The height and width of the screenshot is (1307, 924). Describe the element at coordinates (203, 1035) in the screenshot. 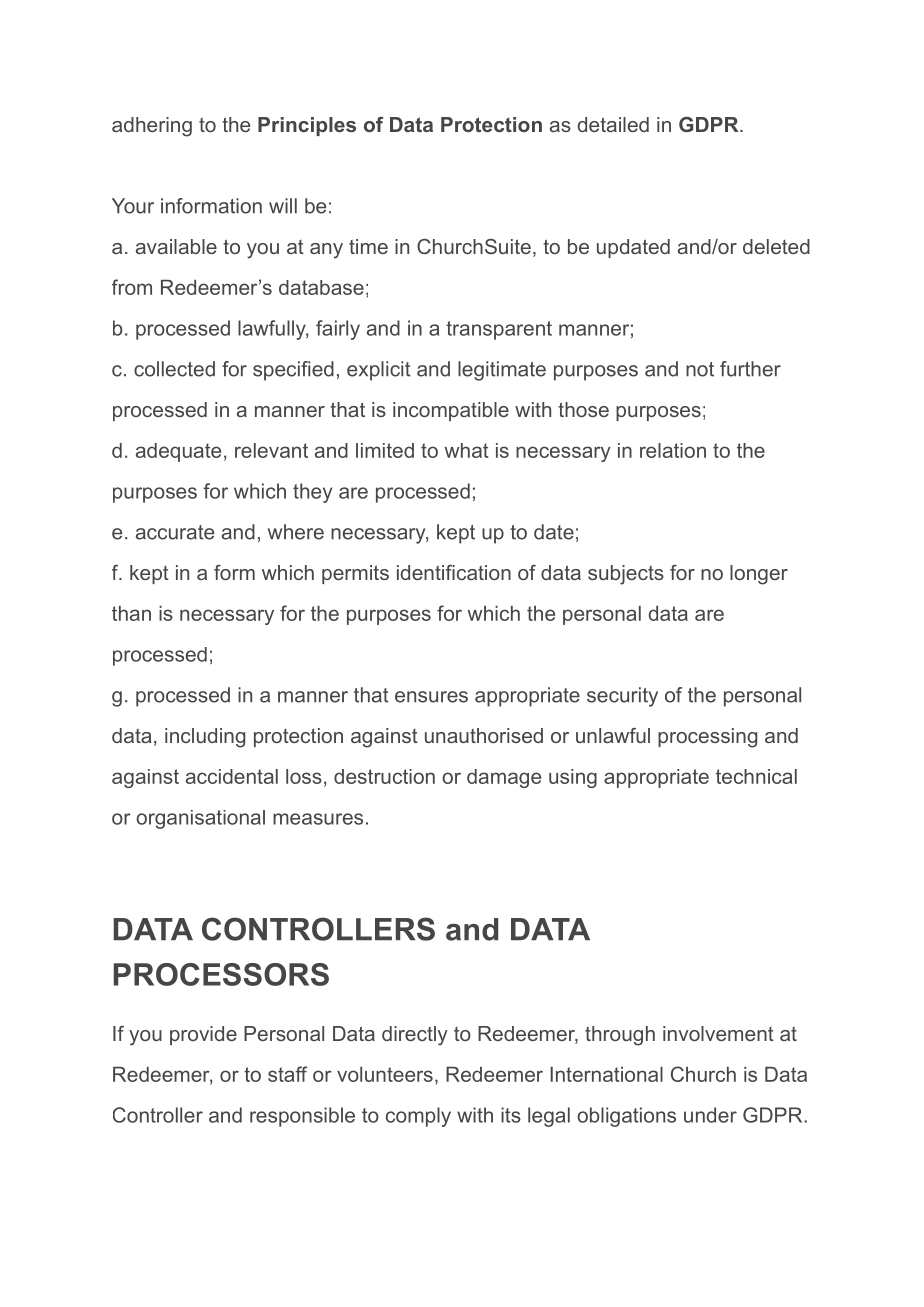

I see `provide` at that location.
